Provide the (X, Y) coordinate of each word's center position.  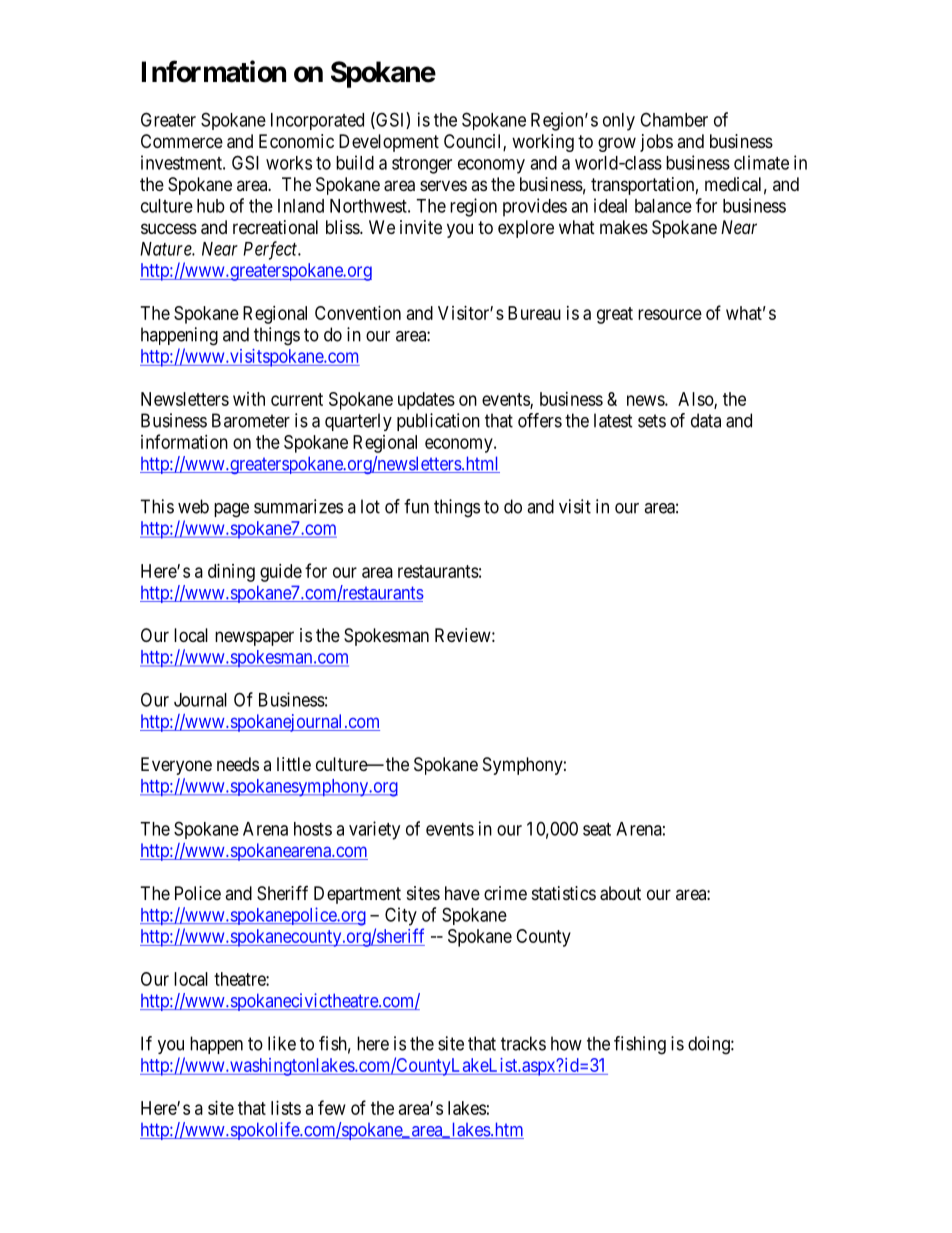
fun (416, 506)
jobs (656, 143)
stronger (422, 165)
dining (231, 573)
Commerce (182, 141)
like (282, 1043)
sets (652, 421)
